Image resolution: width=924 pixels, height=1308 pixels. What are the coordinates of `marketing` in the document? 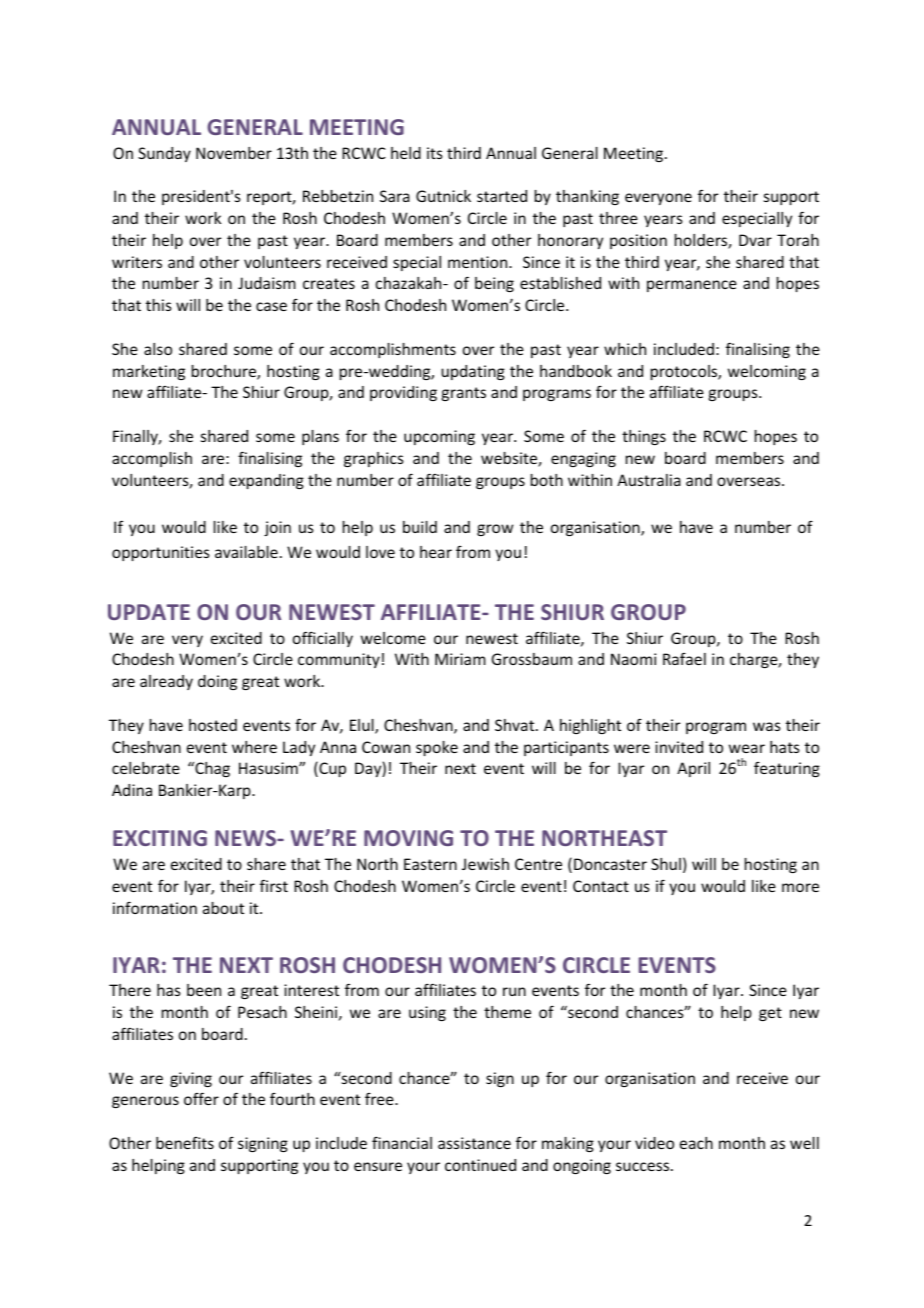 It's located at (149, 372).
